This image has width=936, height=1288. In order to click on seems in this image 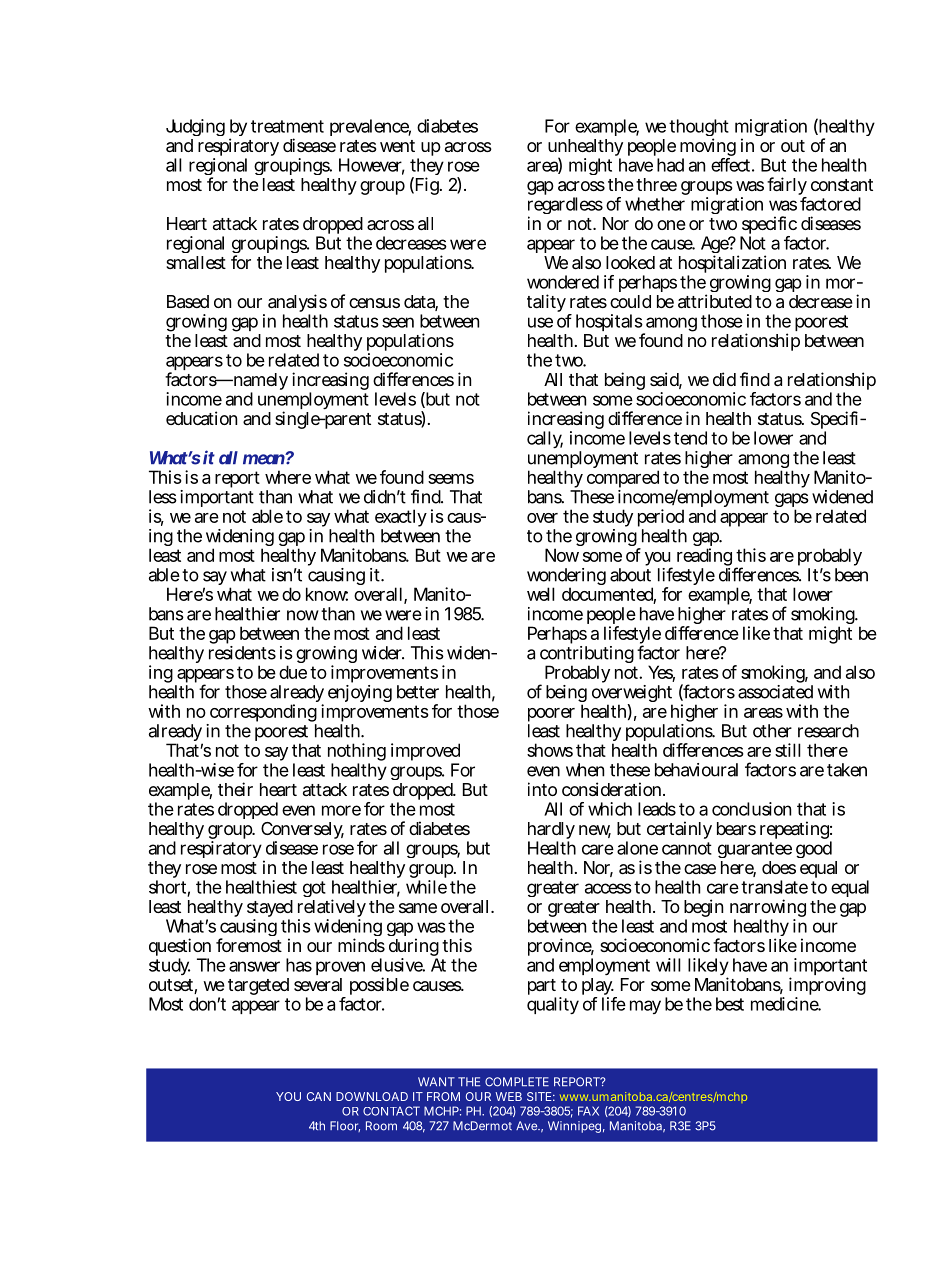, I will do `click(451, 479)`.
